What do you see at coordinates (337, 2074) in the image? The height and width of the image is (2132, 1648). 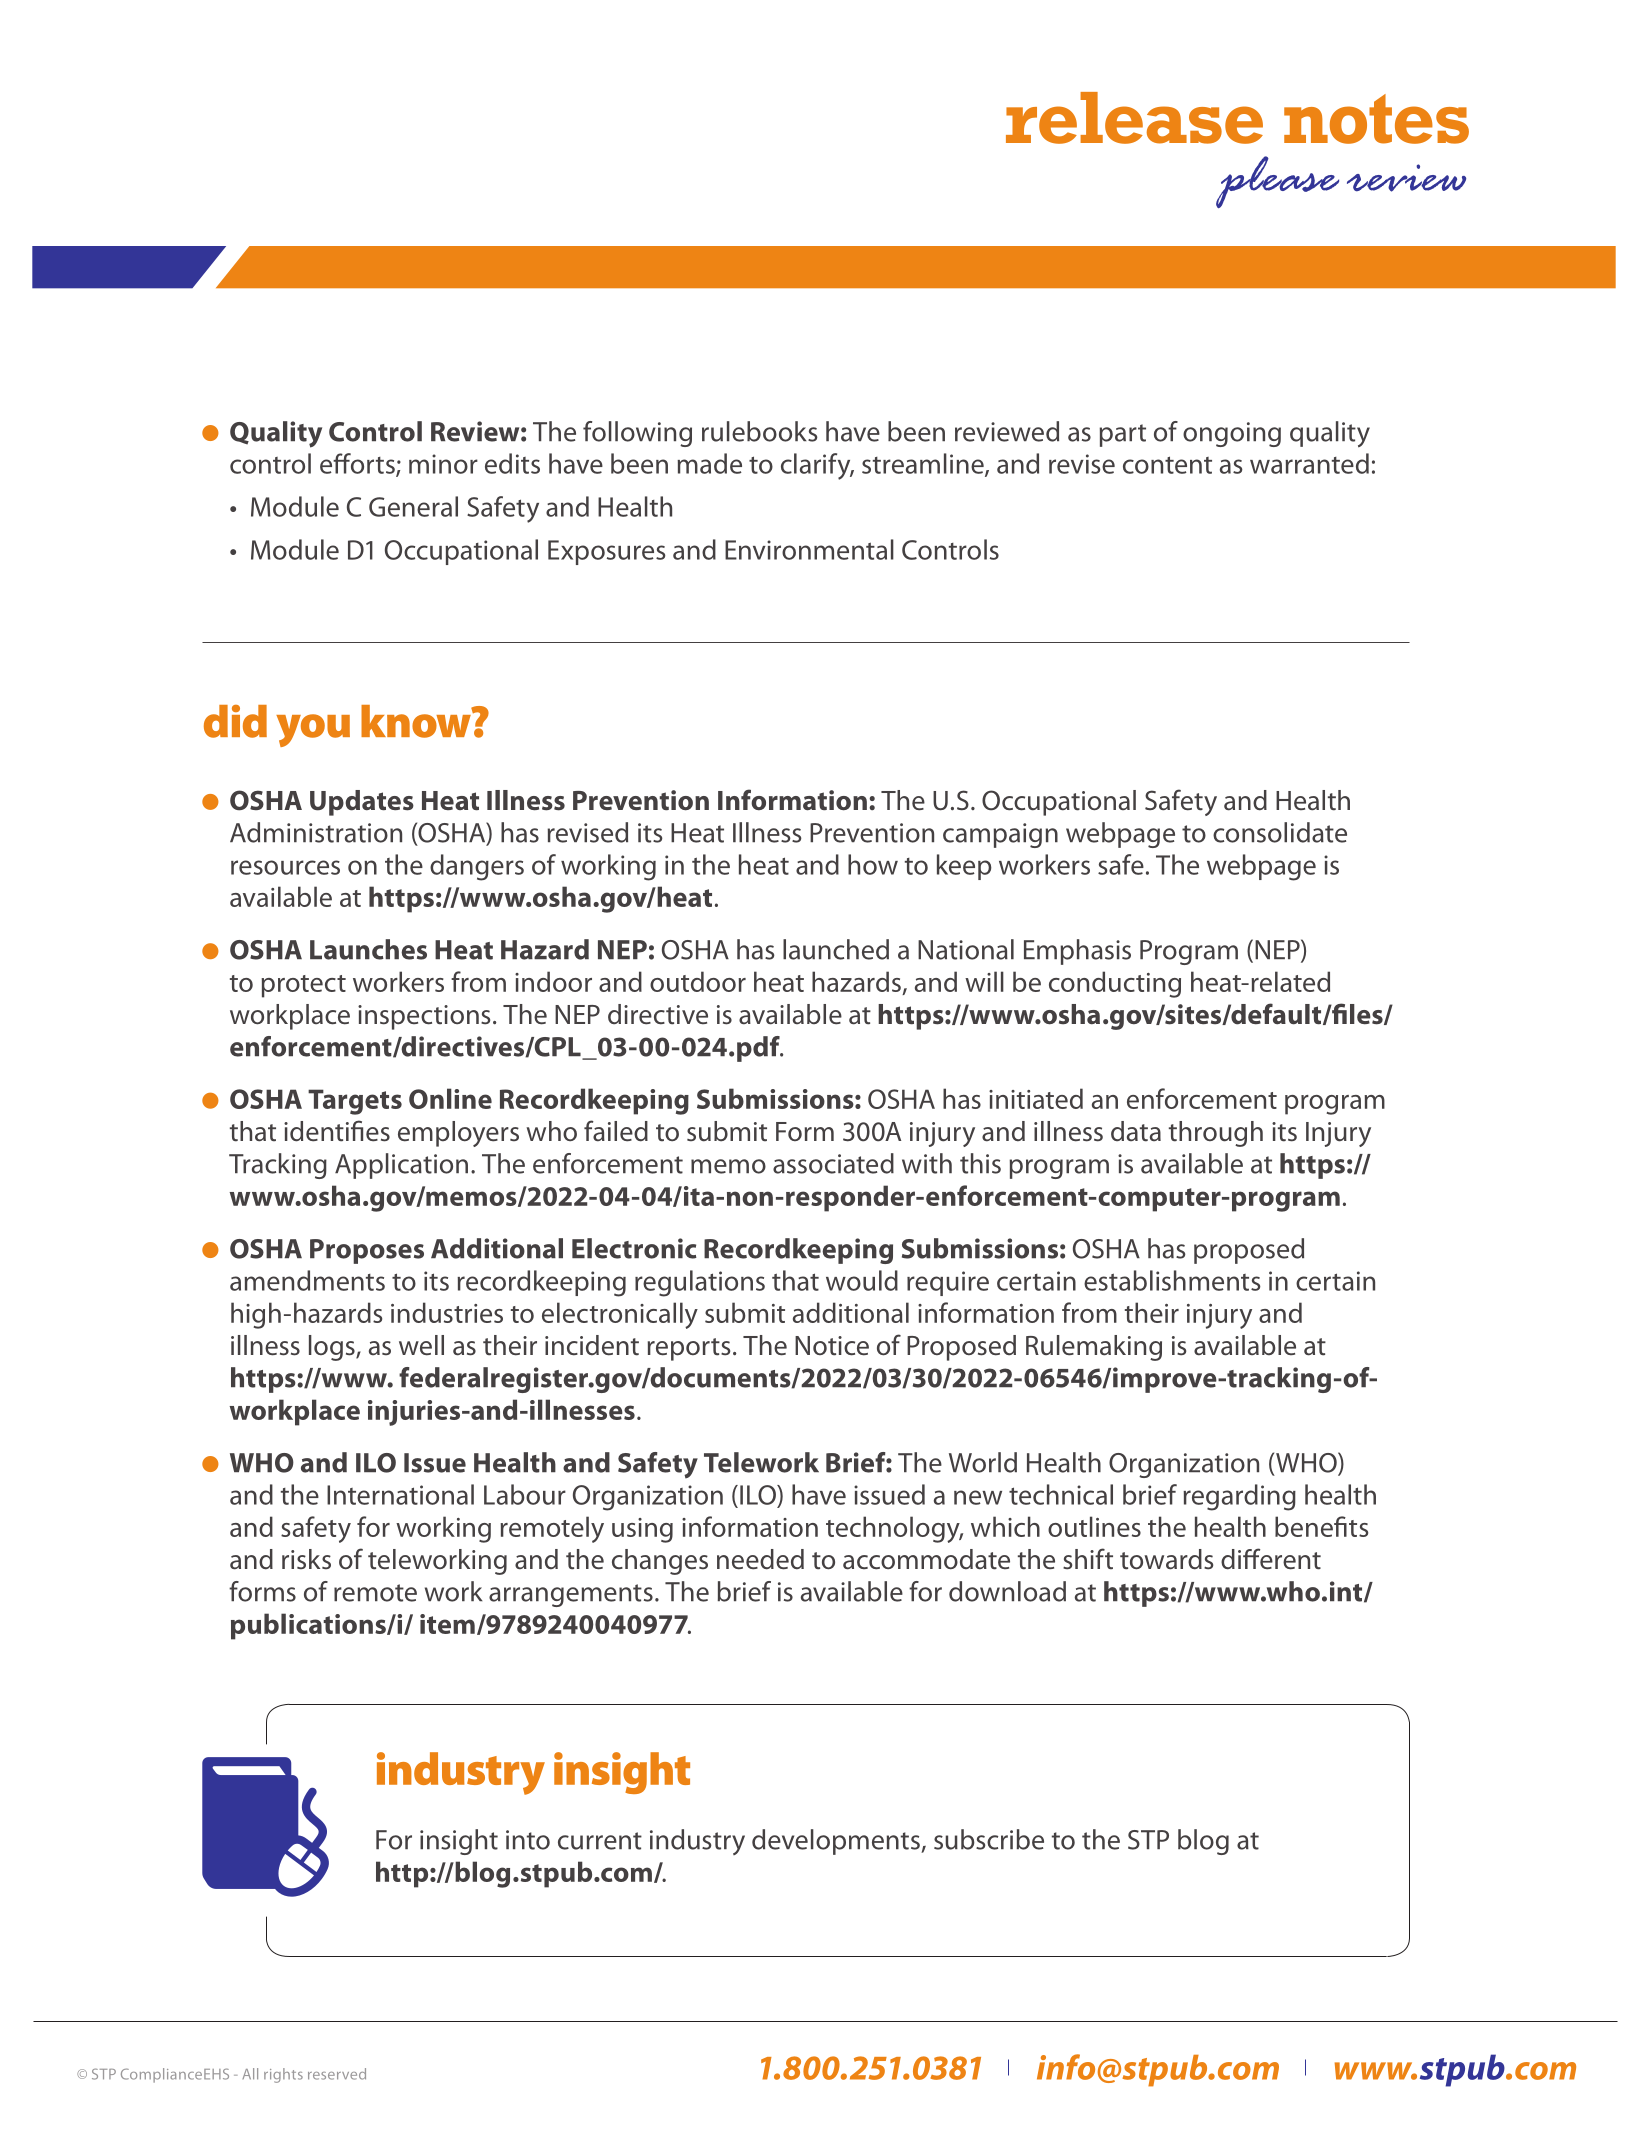 I see `reserved` at bounding box center [337, 2074].
